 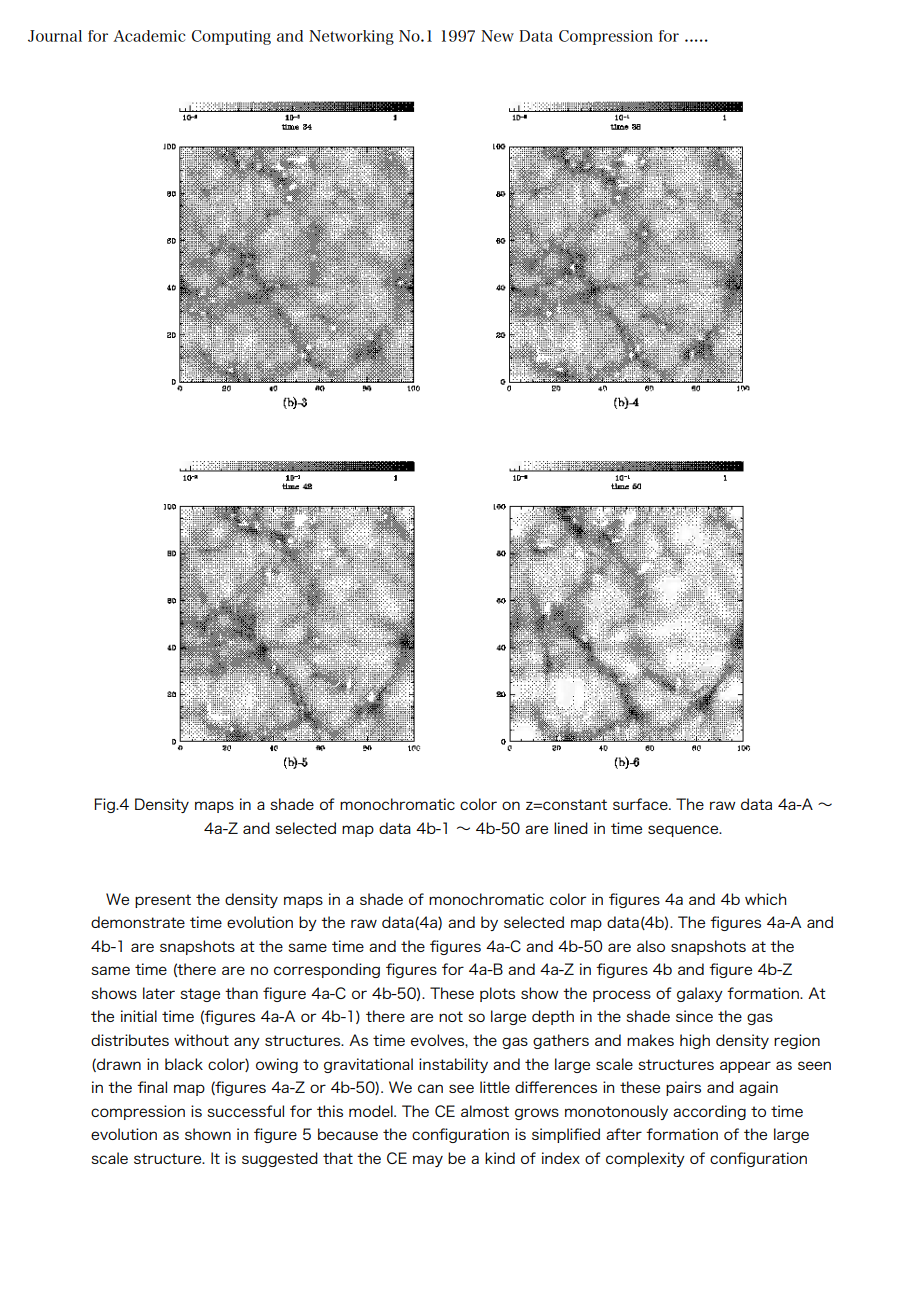 What do you see at coordinates (351, 37) in the document?
I see `Networking` at bounding box center [351, 37].
